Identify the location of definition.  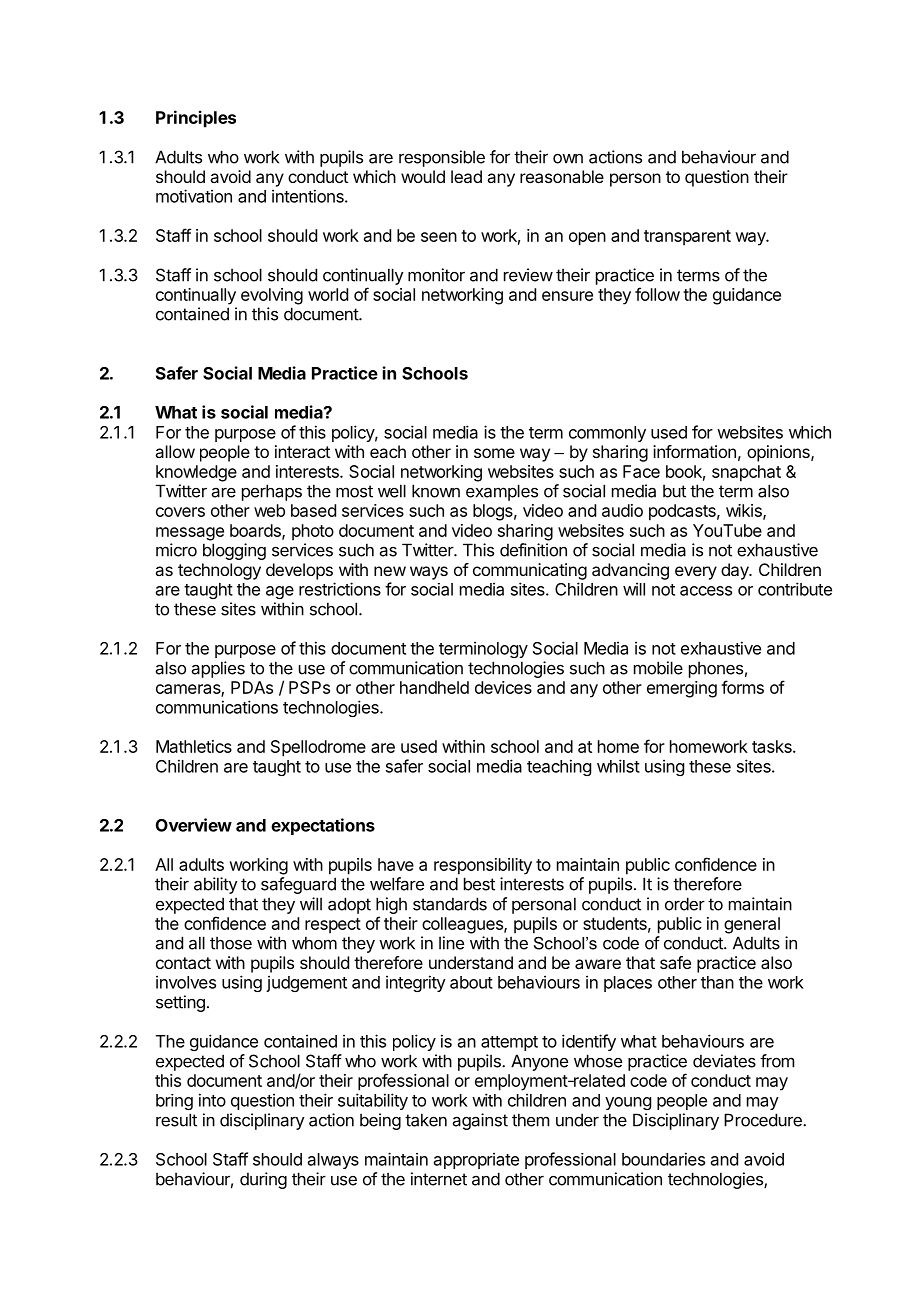
(533, 550).
